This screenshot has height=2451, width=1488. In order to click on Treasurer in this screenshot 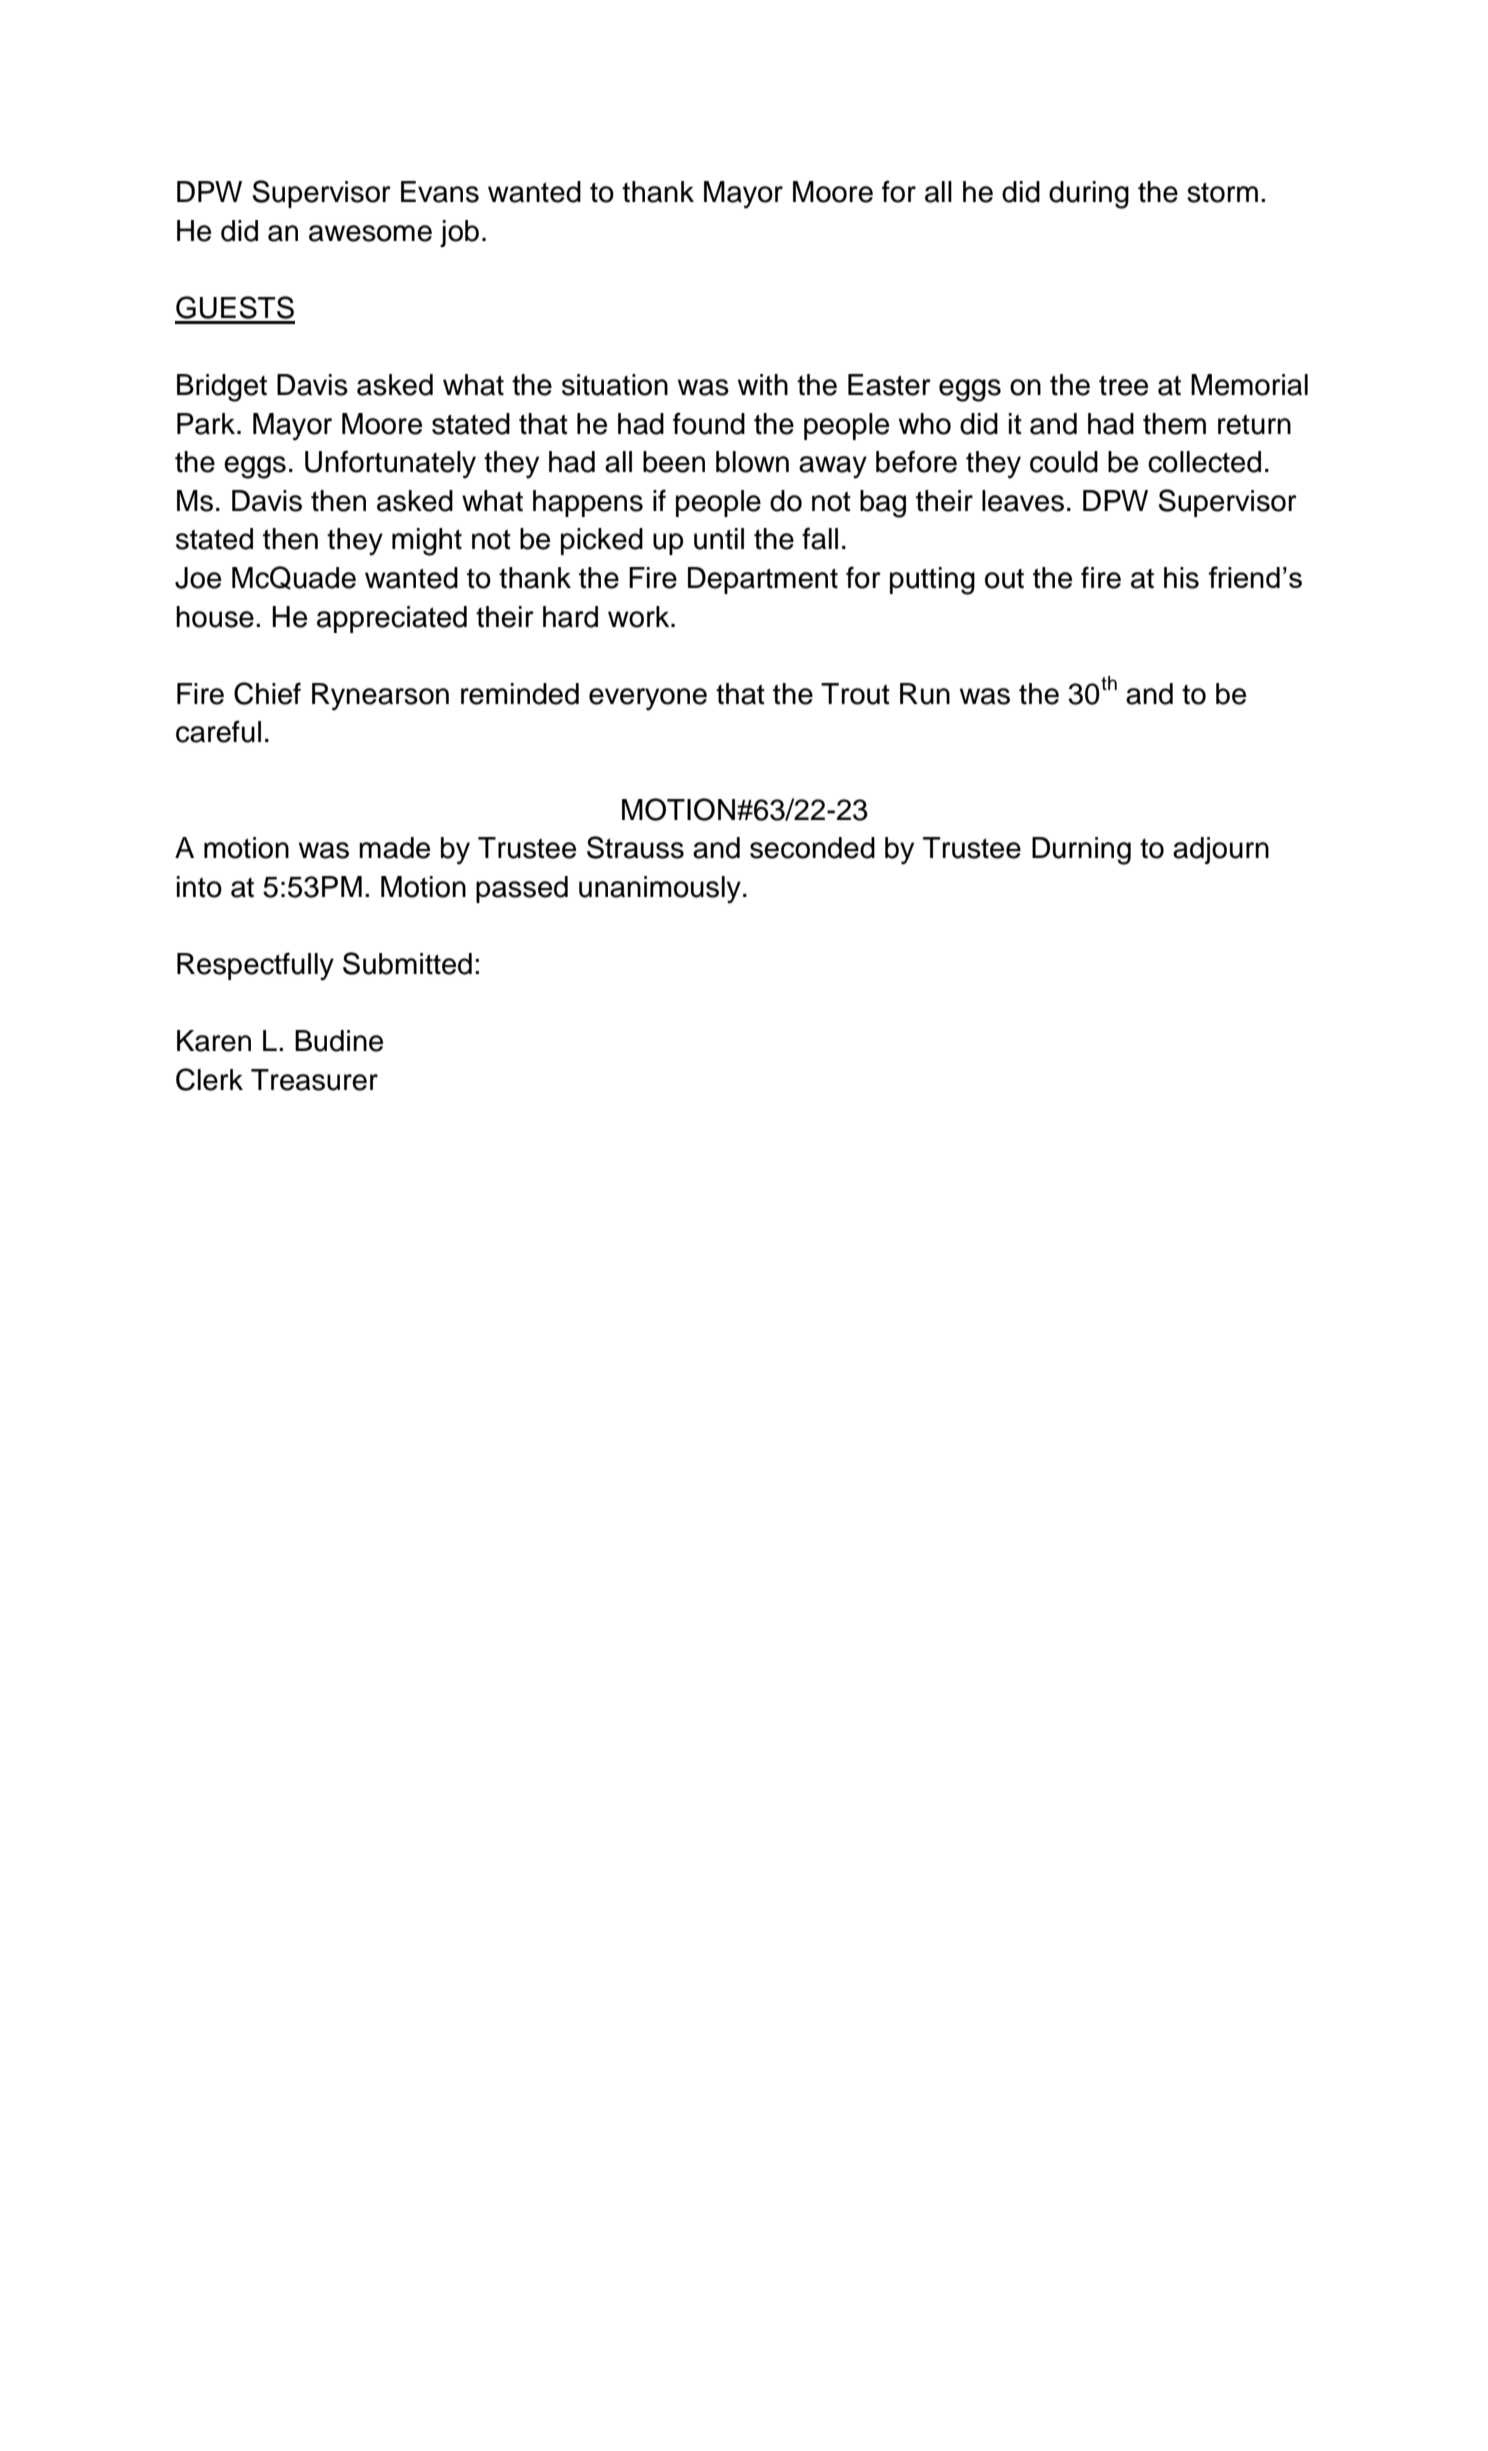, I will do `click(314, 1080)`.
